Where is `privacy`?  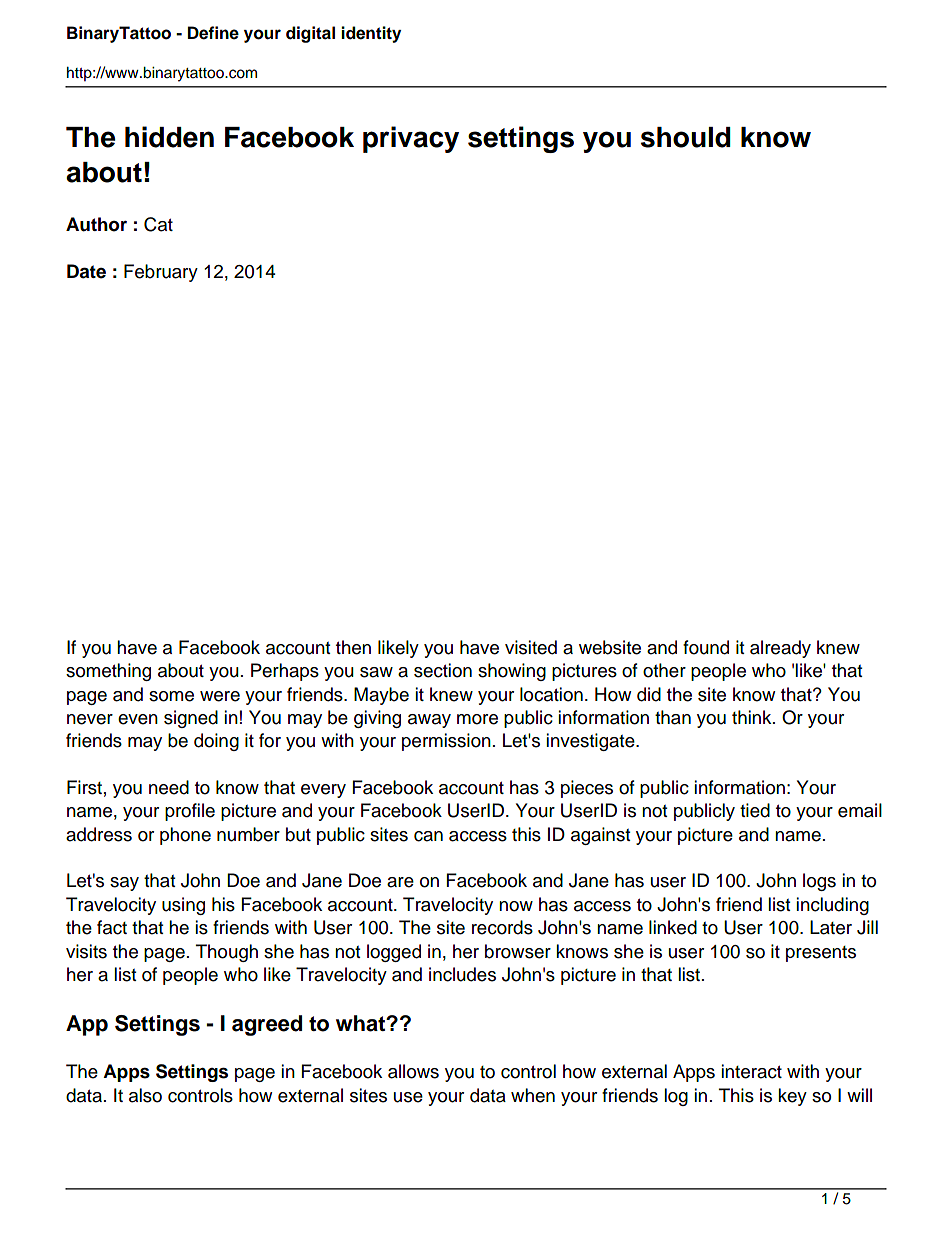 privacy is located at coordinates (411, 139).
